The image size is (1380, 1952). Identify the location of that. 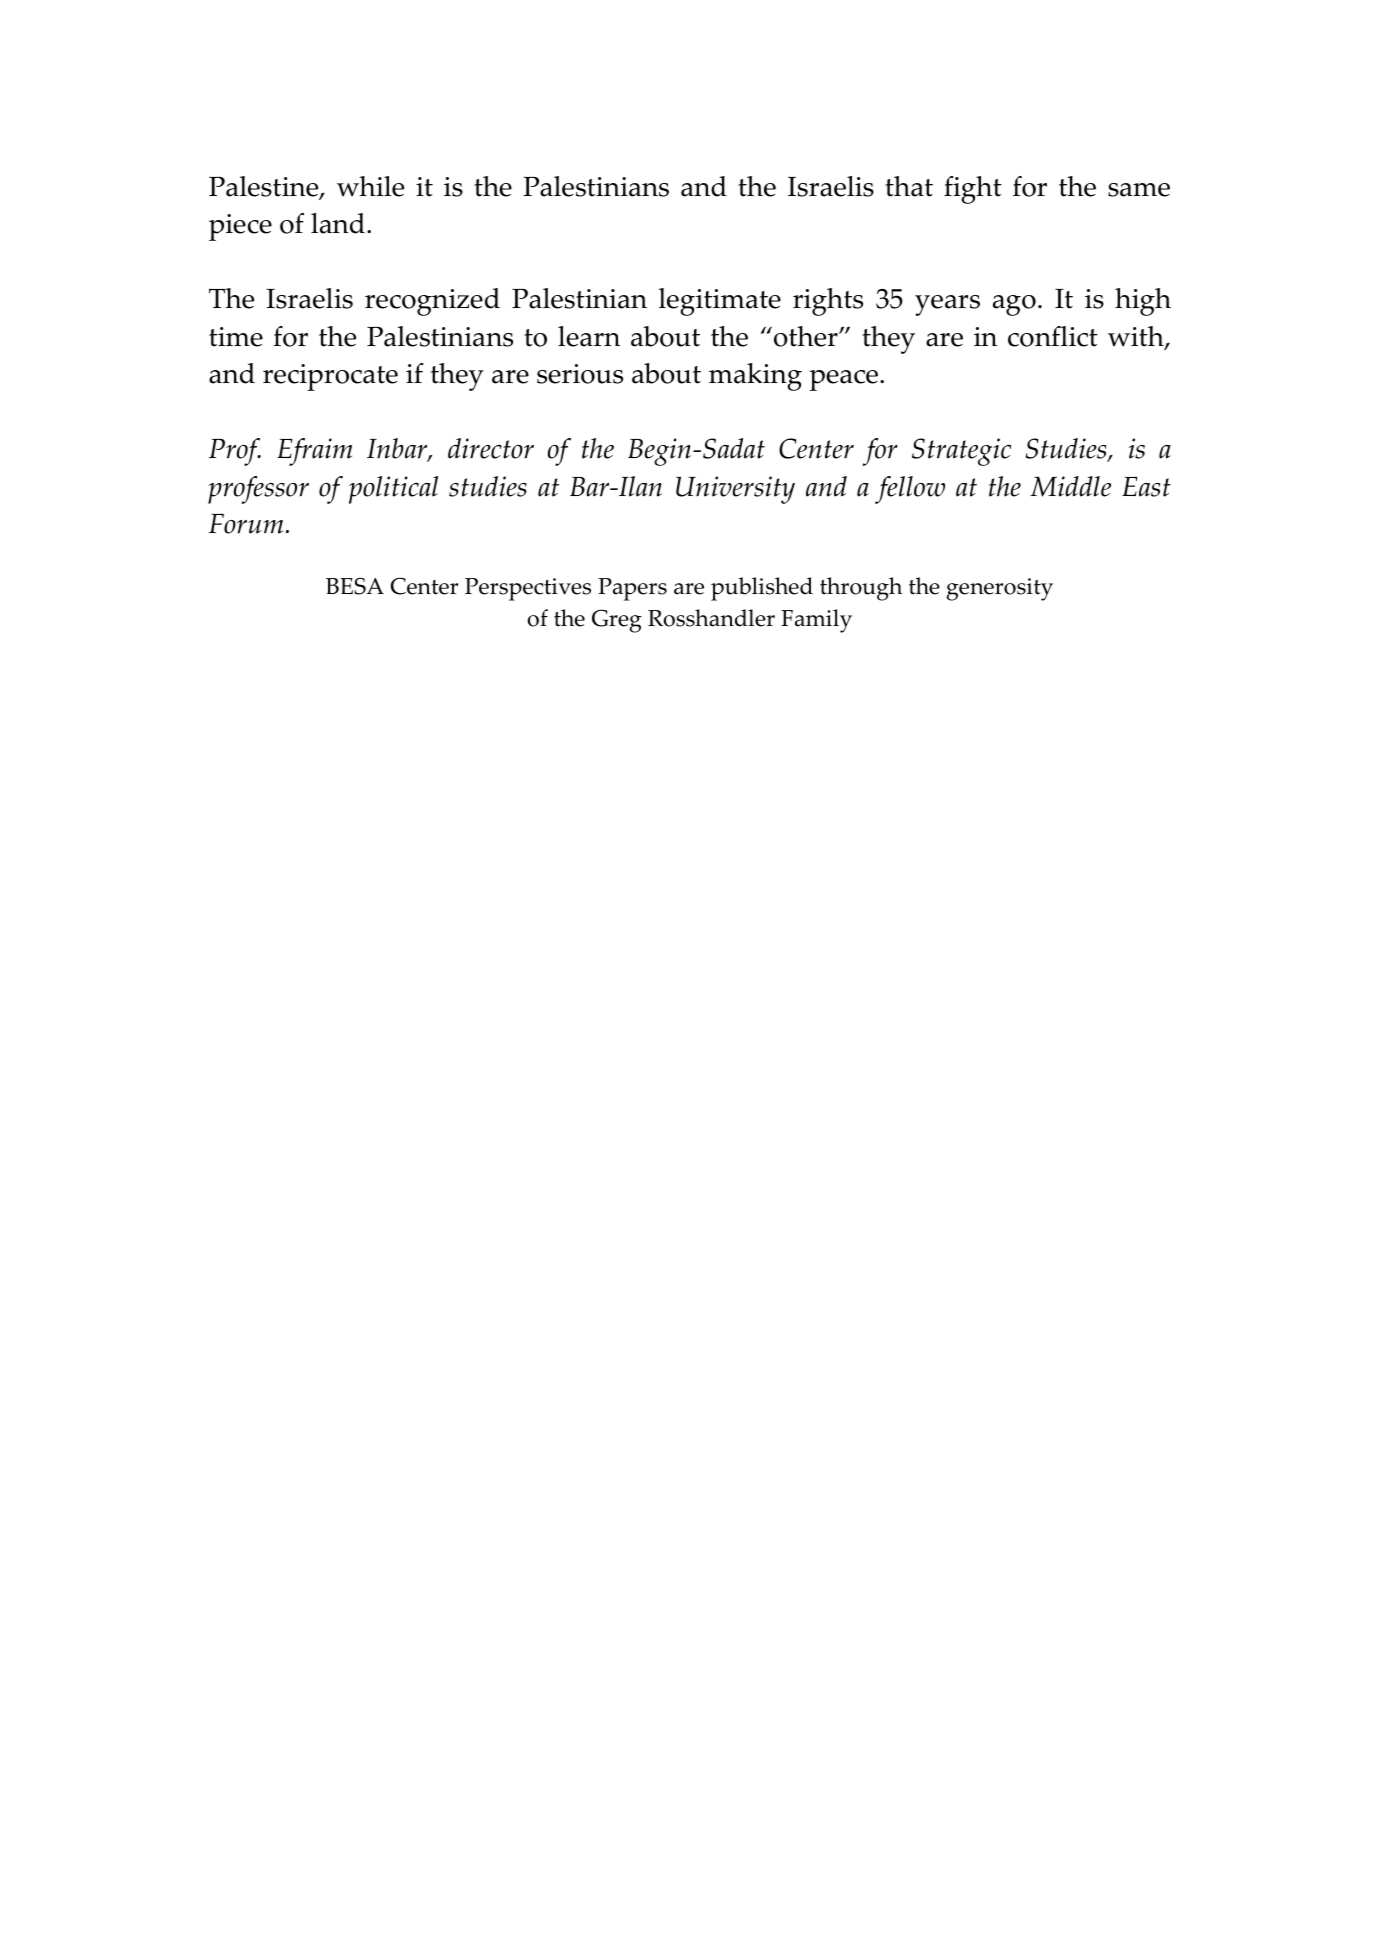
(909, 186).
